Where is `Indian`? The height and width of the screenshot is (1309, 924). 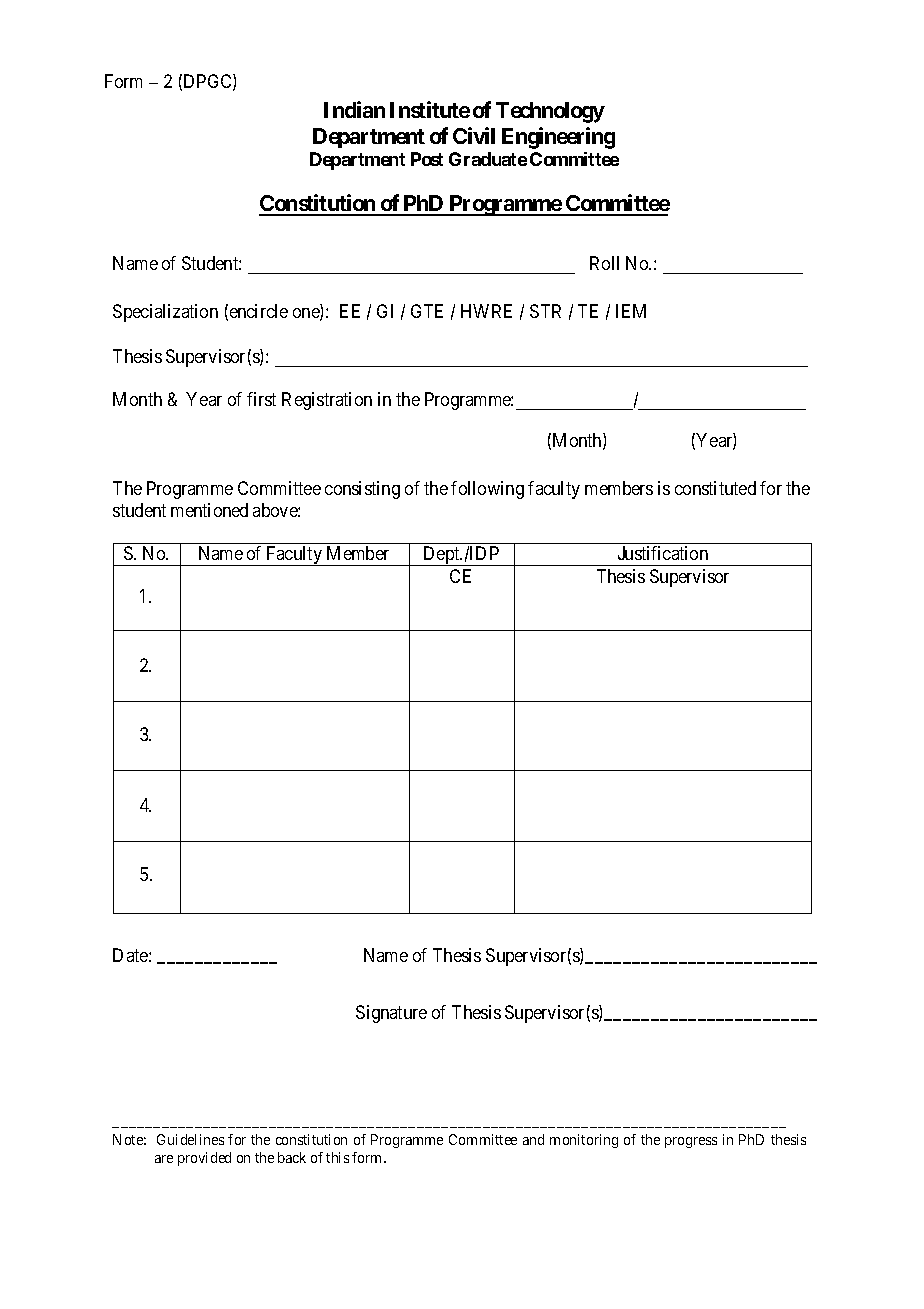 Indian is located at coordinates (354, 109).
